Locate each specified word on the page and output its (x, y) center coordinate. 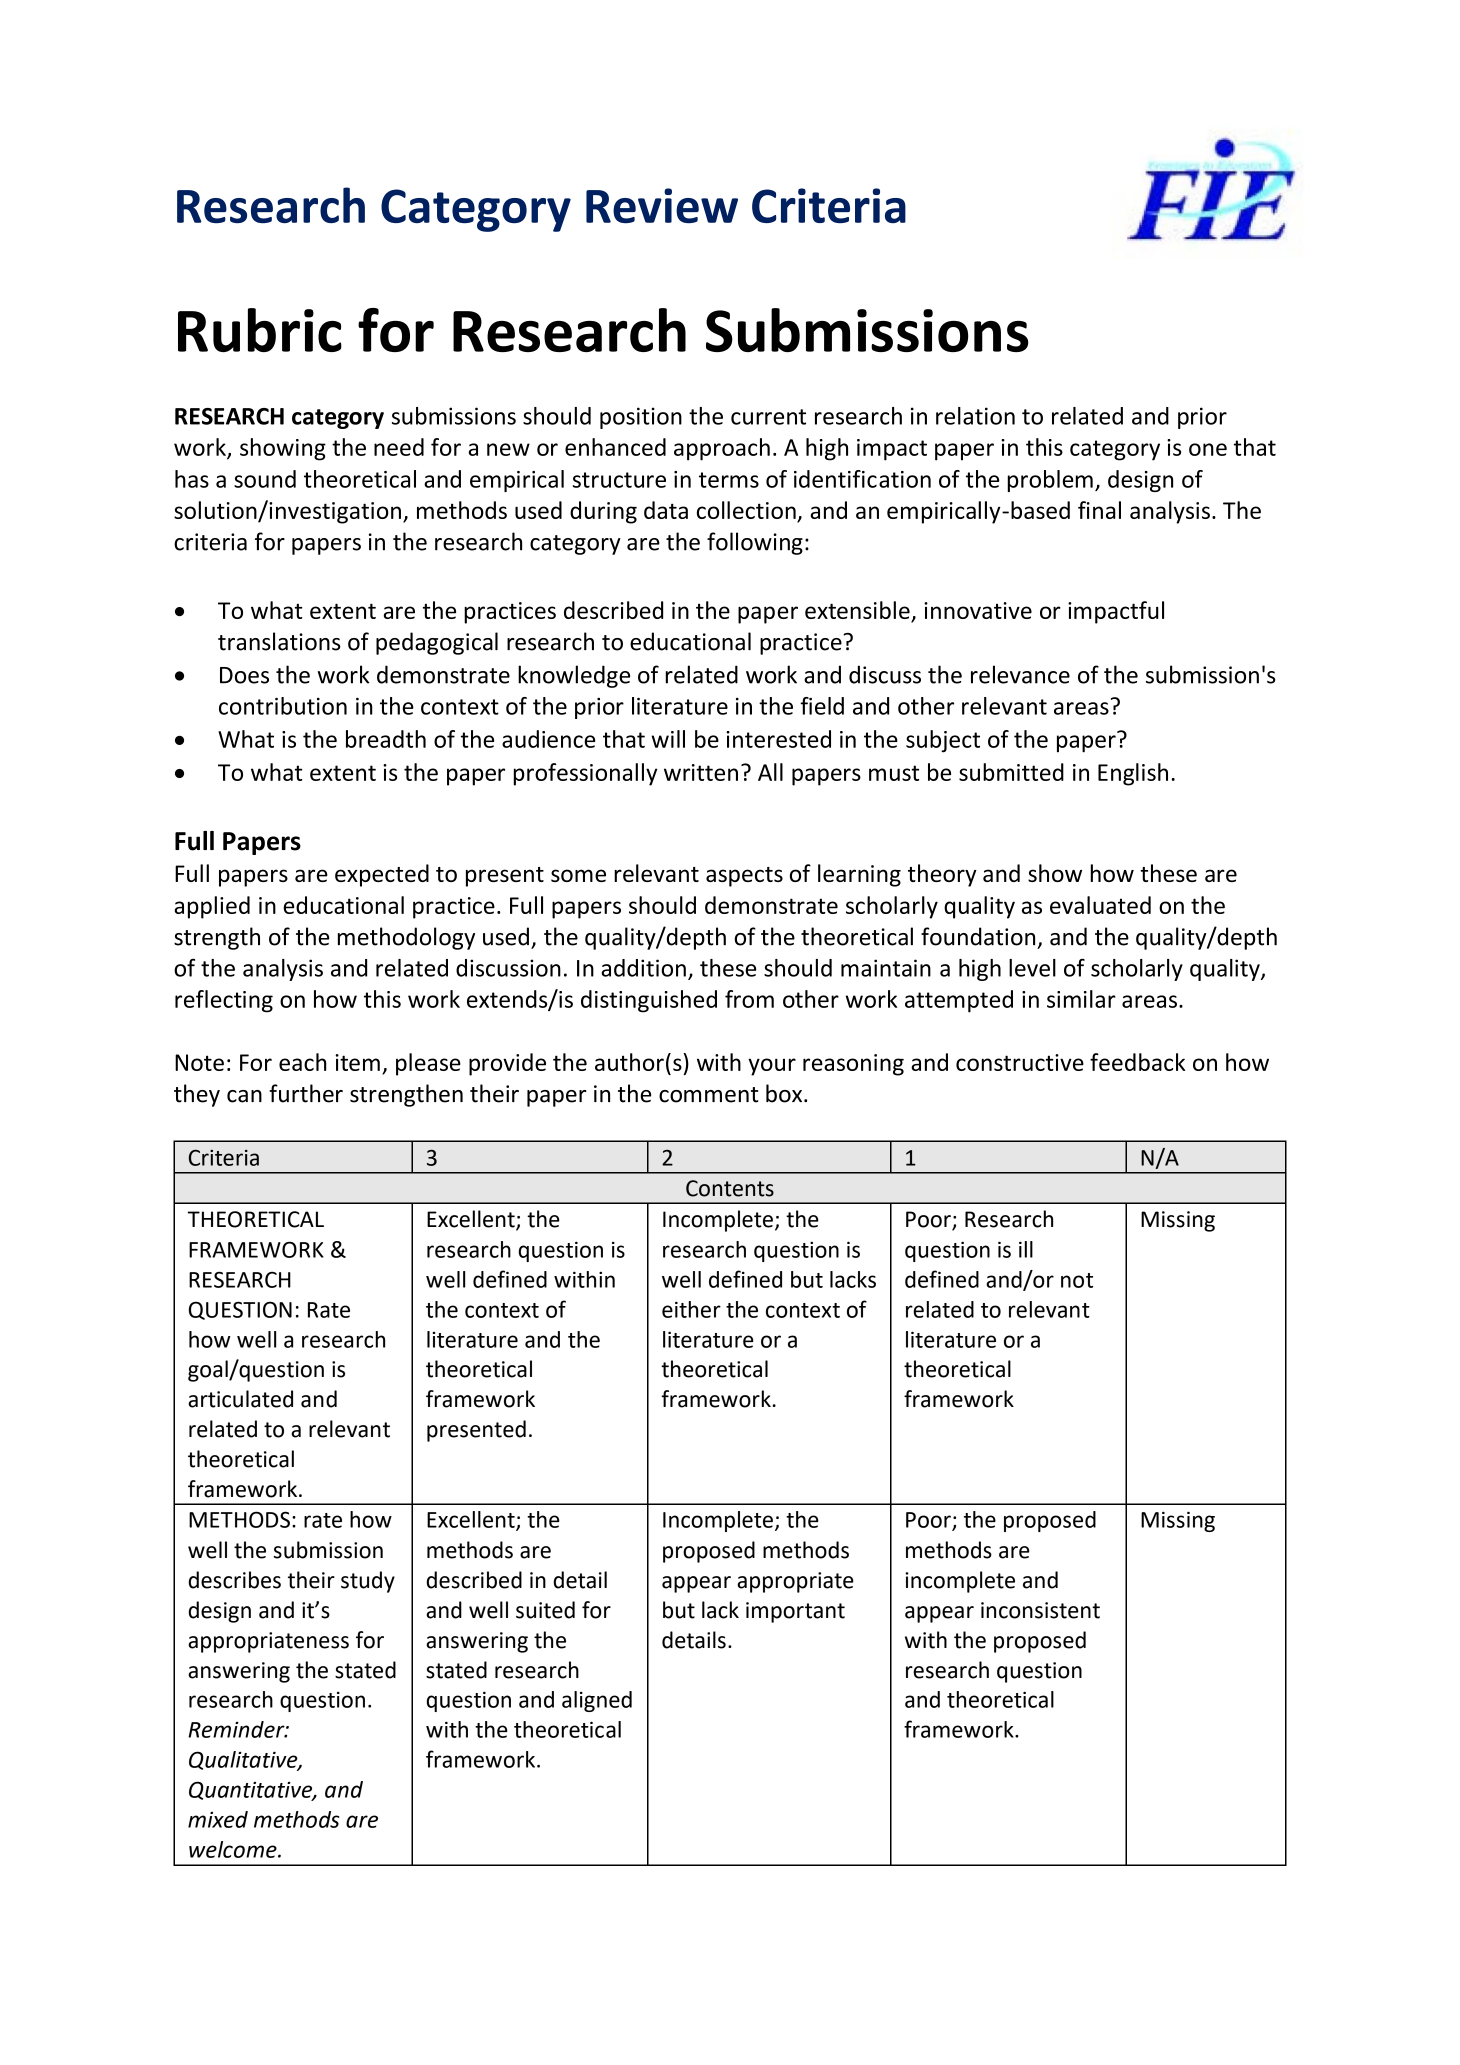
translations (279, 641)
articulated (240, 1399)
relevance (1020, 674)
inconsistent (1040, 1610)
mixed (218, 1819)
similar (1081, 999)
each (302, 1062)
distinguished (649, 1001)
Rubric (260, 330)
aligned (597, 1701)
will (668, 739)
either (691, 1309)
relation (975, 416)
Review (662, 205)
